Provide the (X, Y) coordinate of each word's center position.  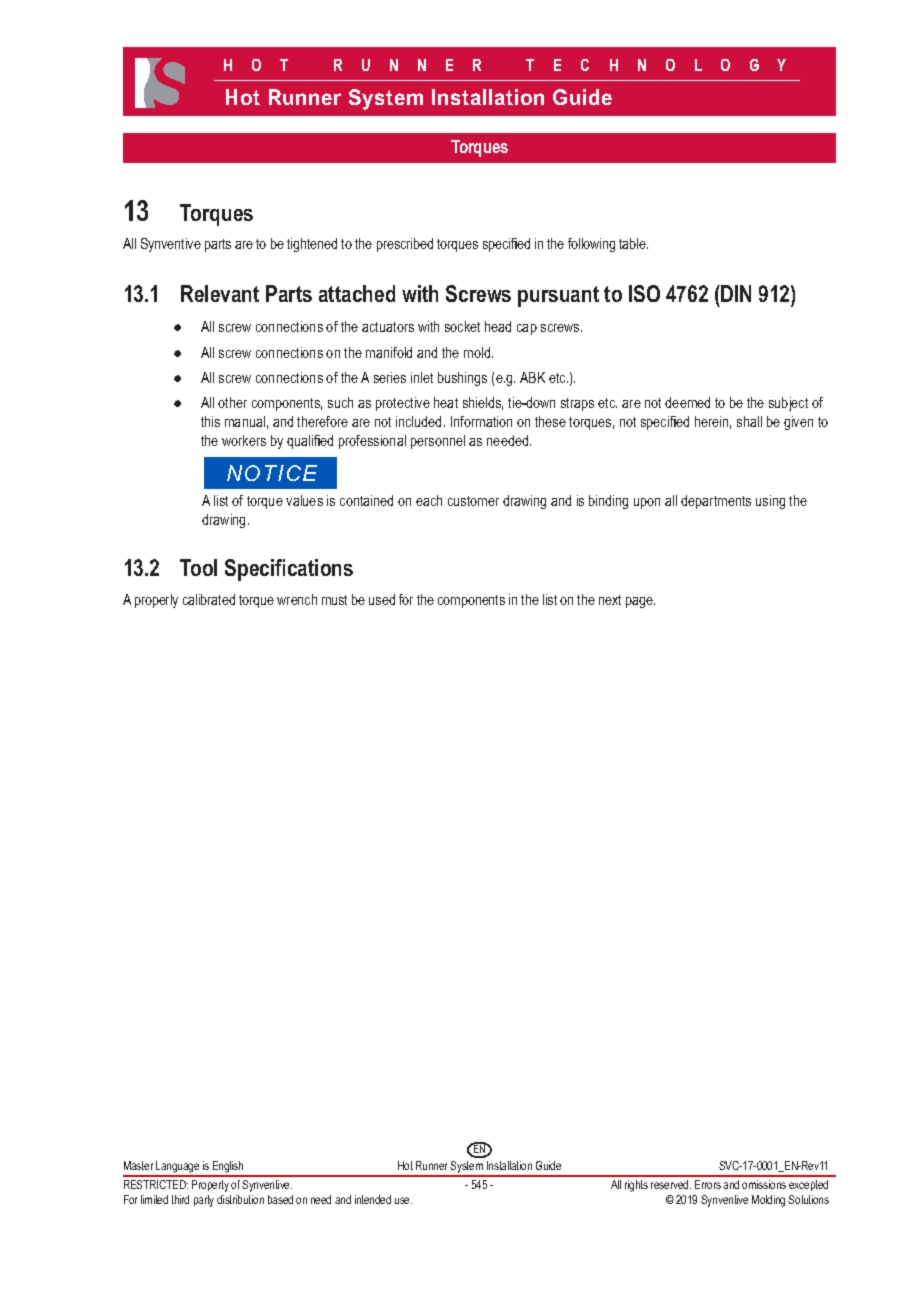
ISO (644, 293)
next (610, 600)
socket (462, 326)
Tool (198, 567)
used (382, 599)
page (640, 602)
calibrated (209, 599)
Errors (708, 1184)
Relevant (220, 293)
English (228, 1168)
